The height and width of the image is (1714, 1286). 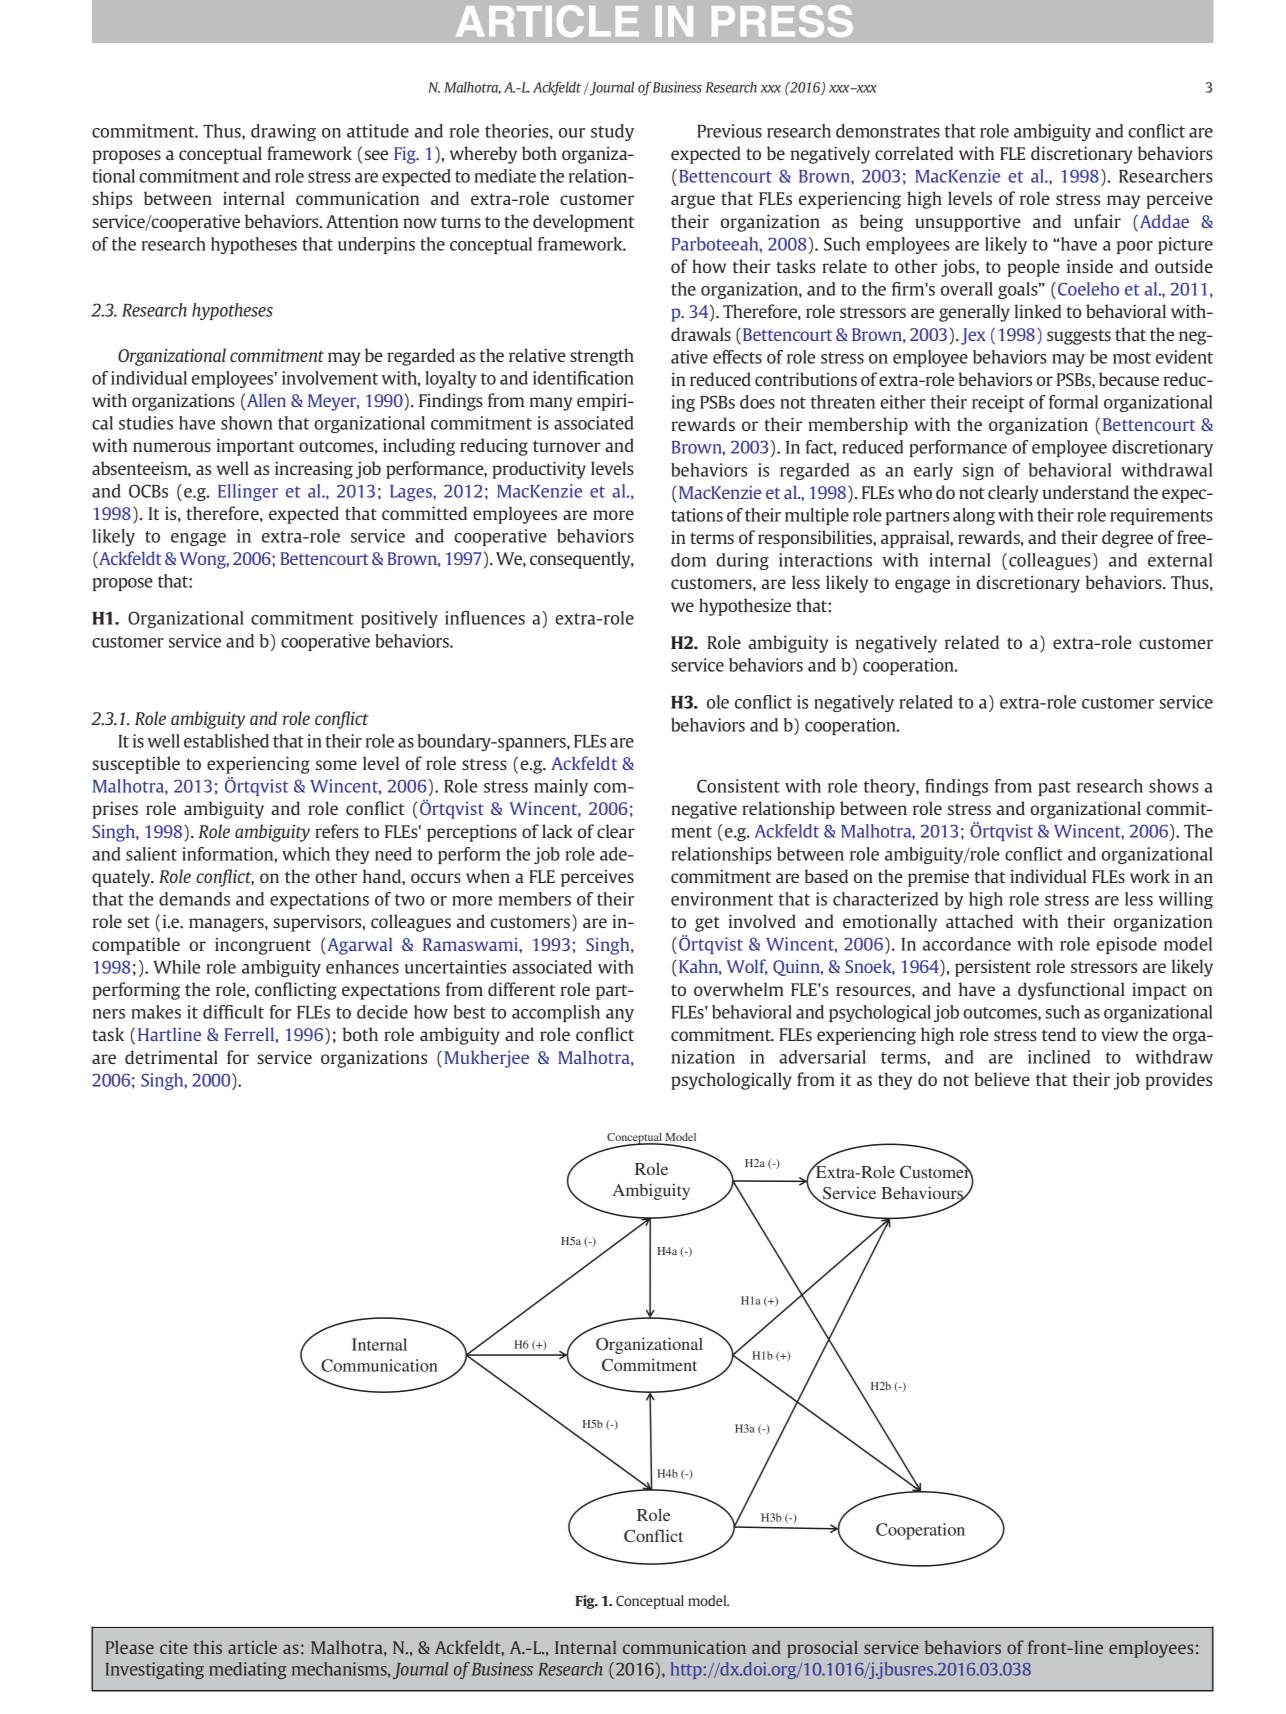 What do you see at coordinates (745, 607) in the image?
I see `hypothesize` at bounding box center [745, 607].
